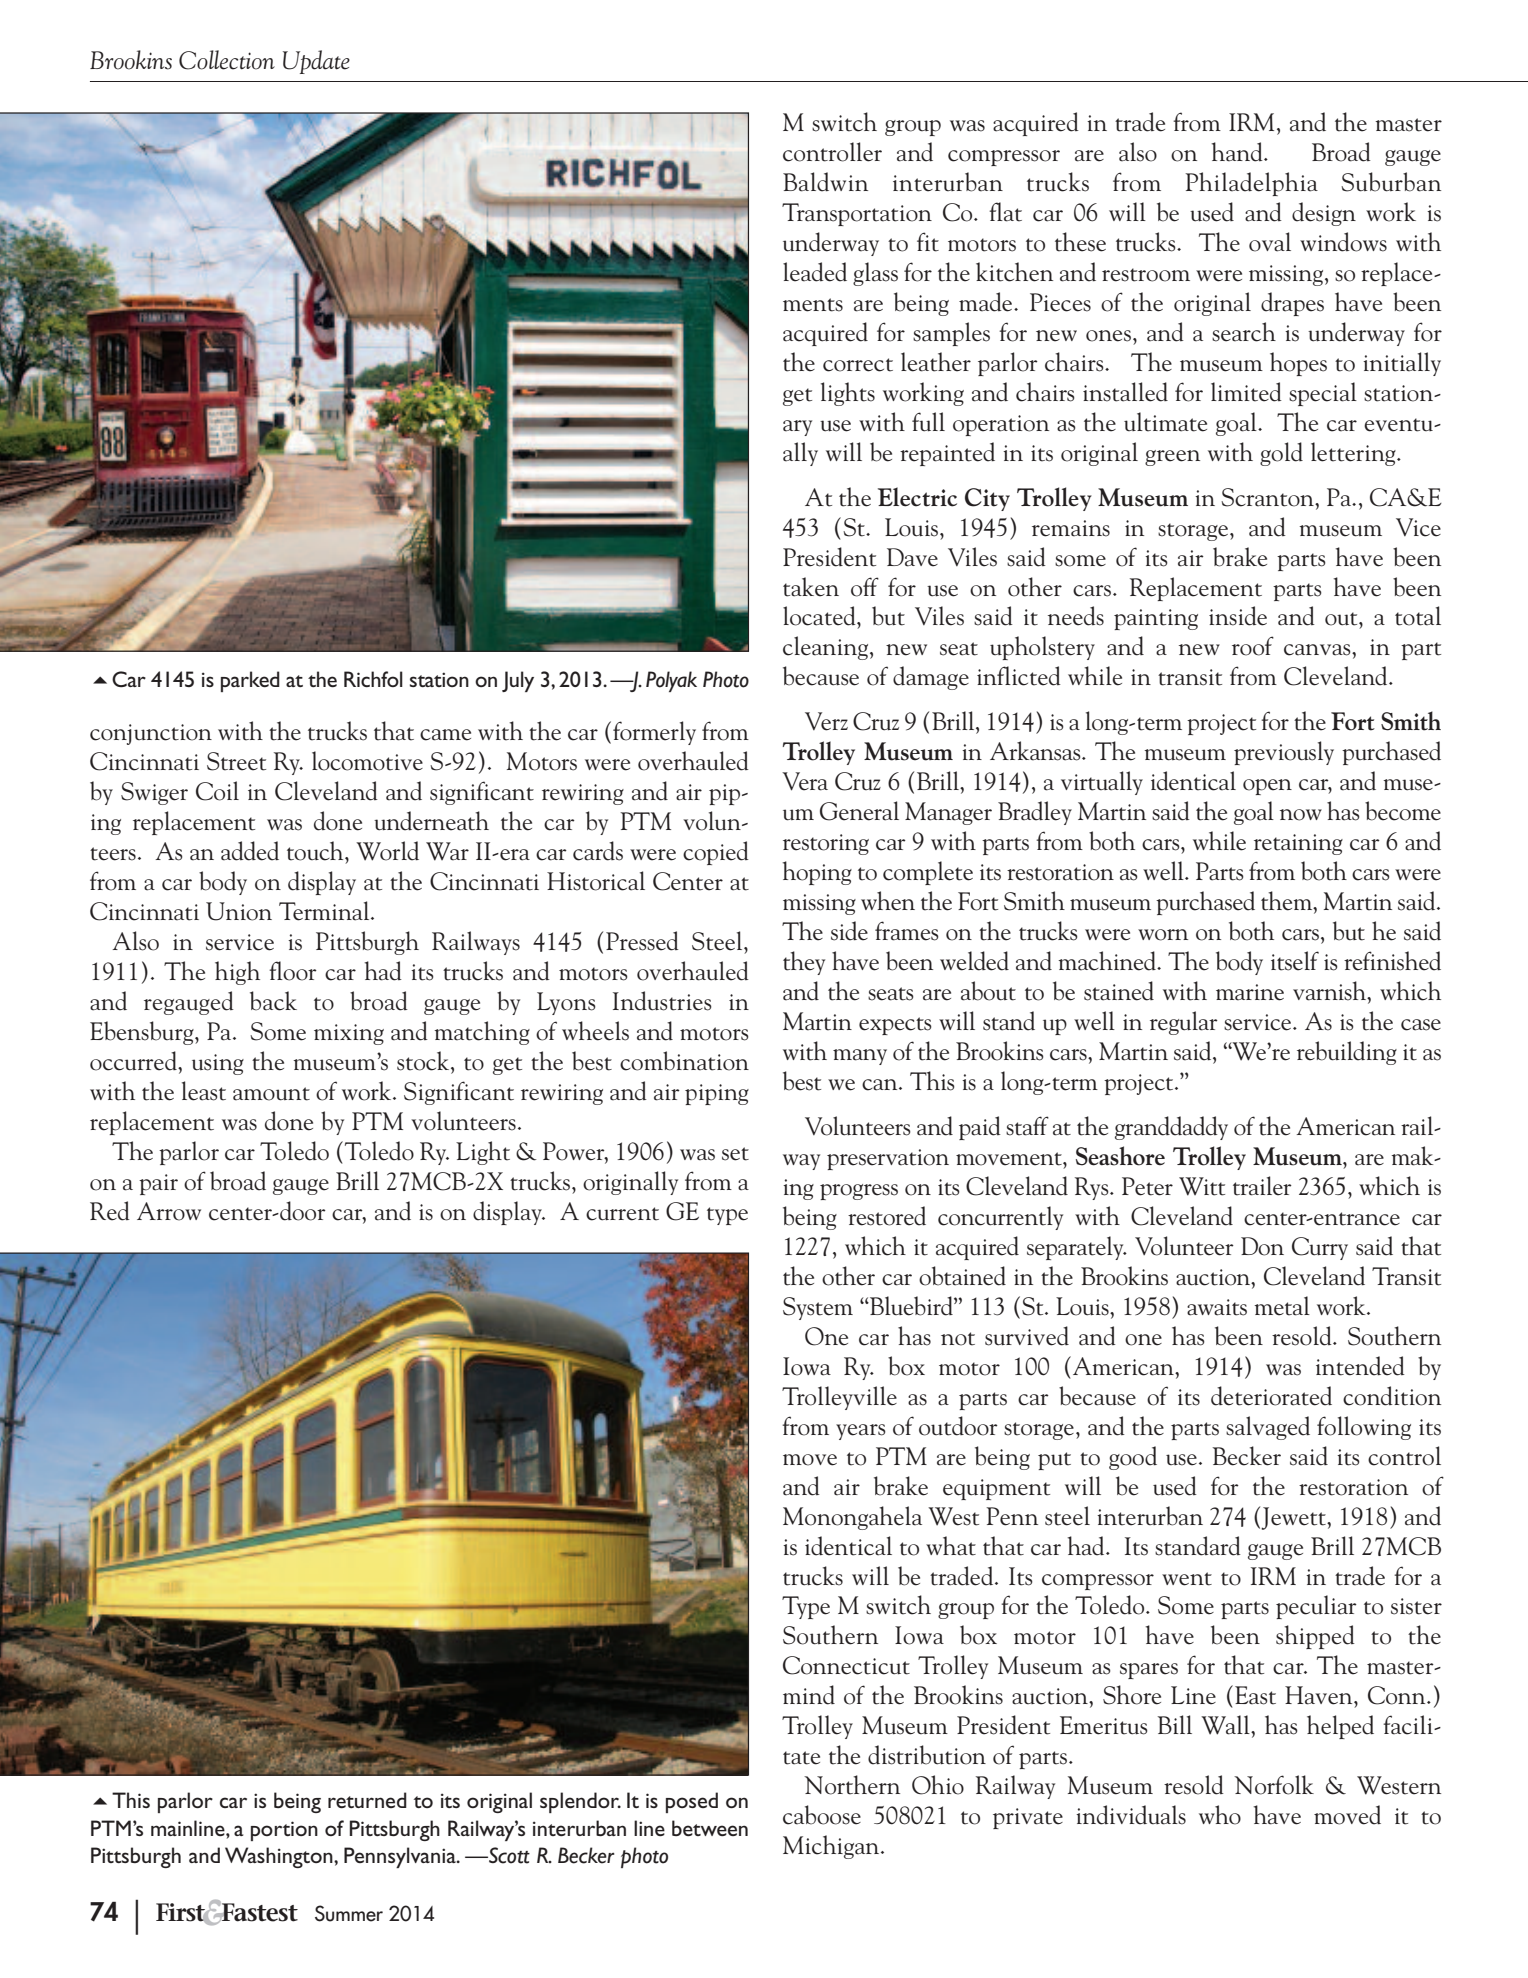 The width and height of the image is (1528, 1978). What do you see at coordinates (825, 182) in the image?
I see `Baldwin` at bounding box center [825, 182].
